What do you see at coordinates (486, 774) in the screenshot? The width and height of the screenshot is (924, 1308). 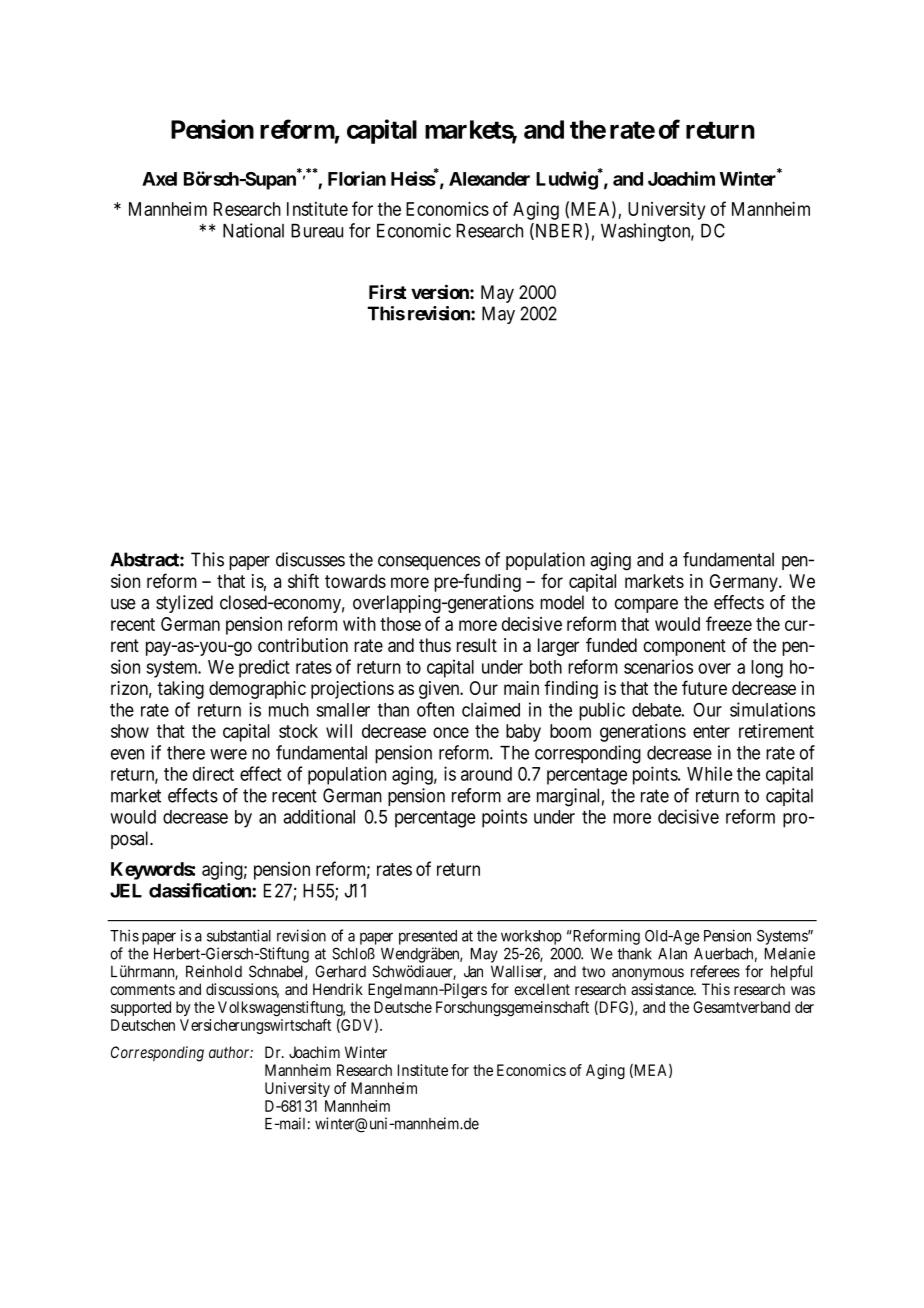 I see `around` at bounding box center [486, 774].
